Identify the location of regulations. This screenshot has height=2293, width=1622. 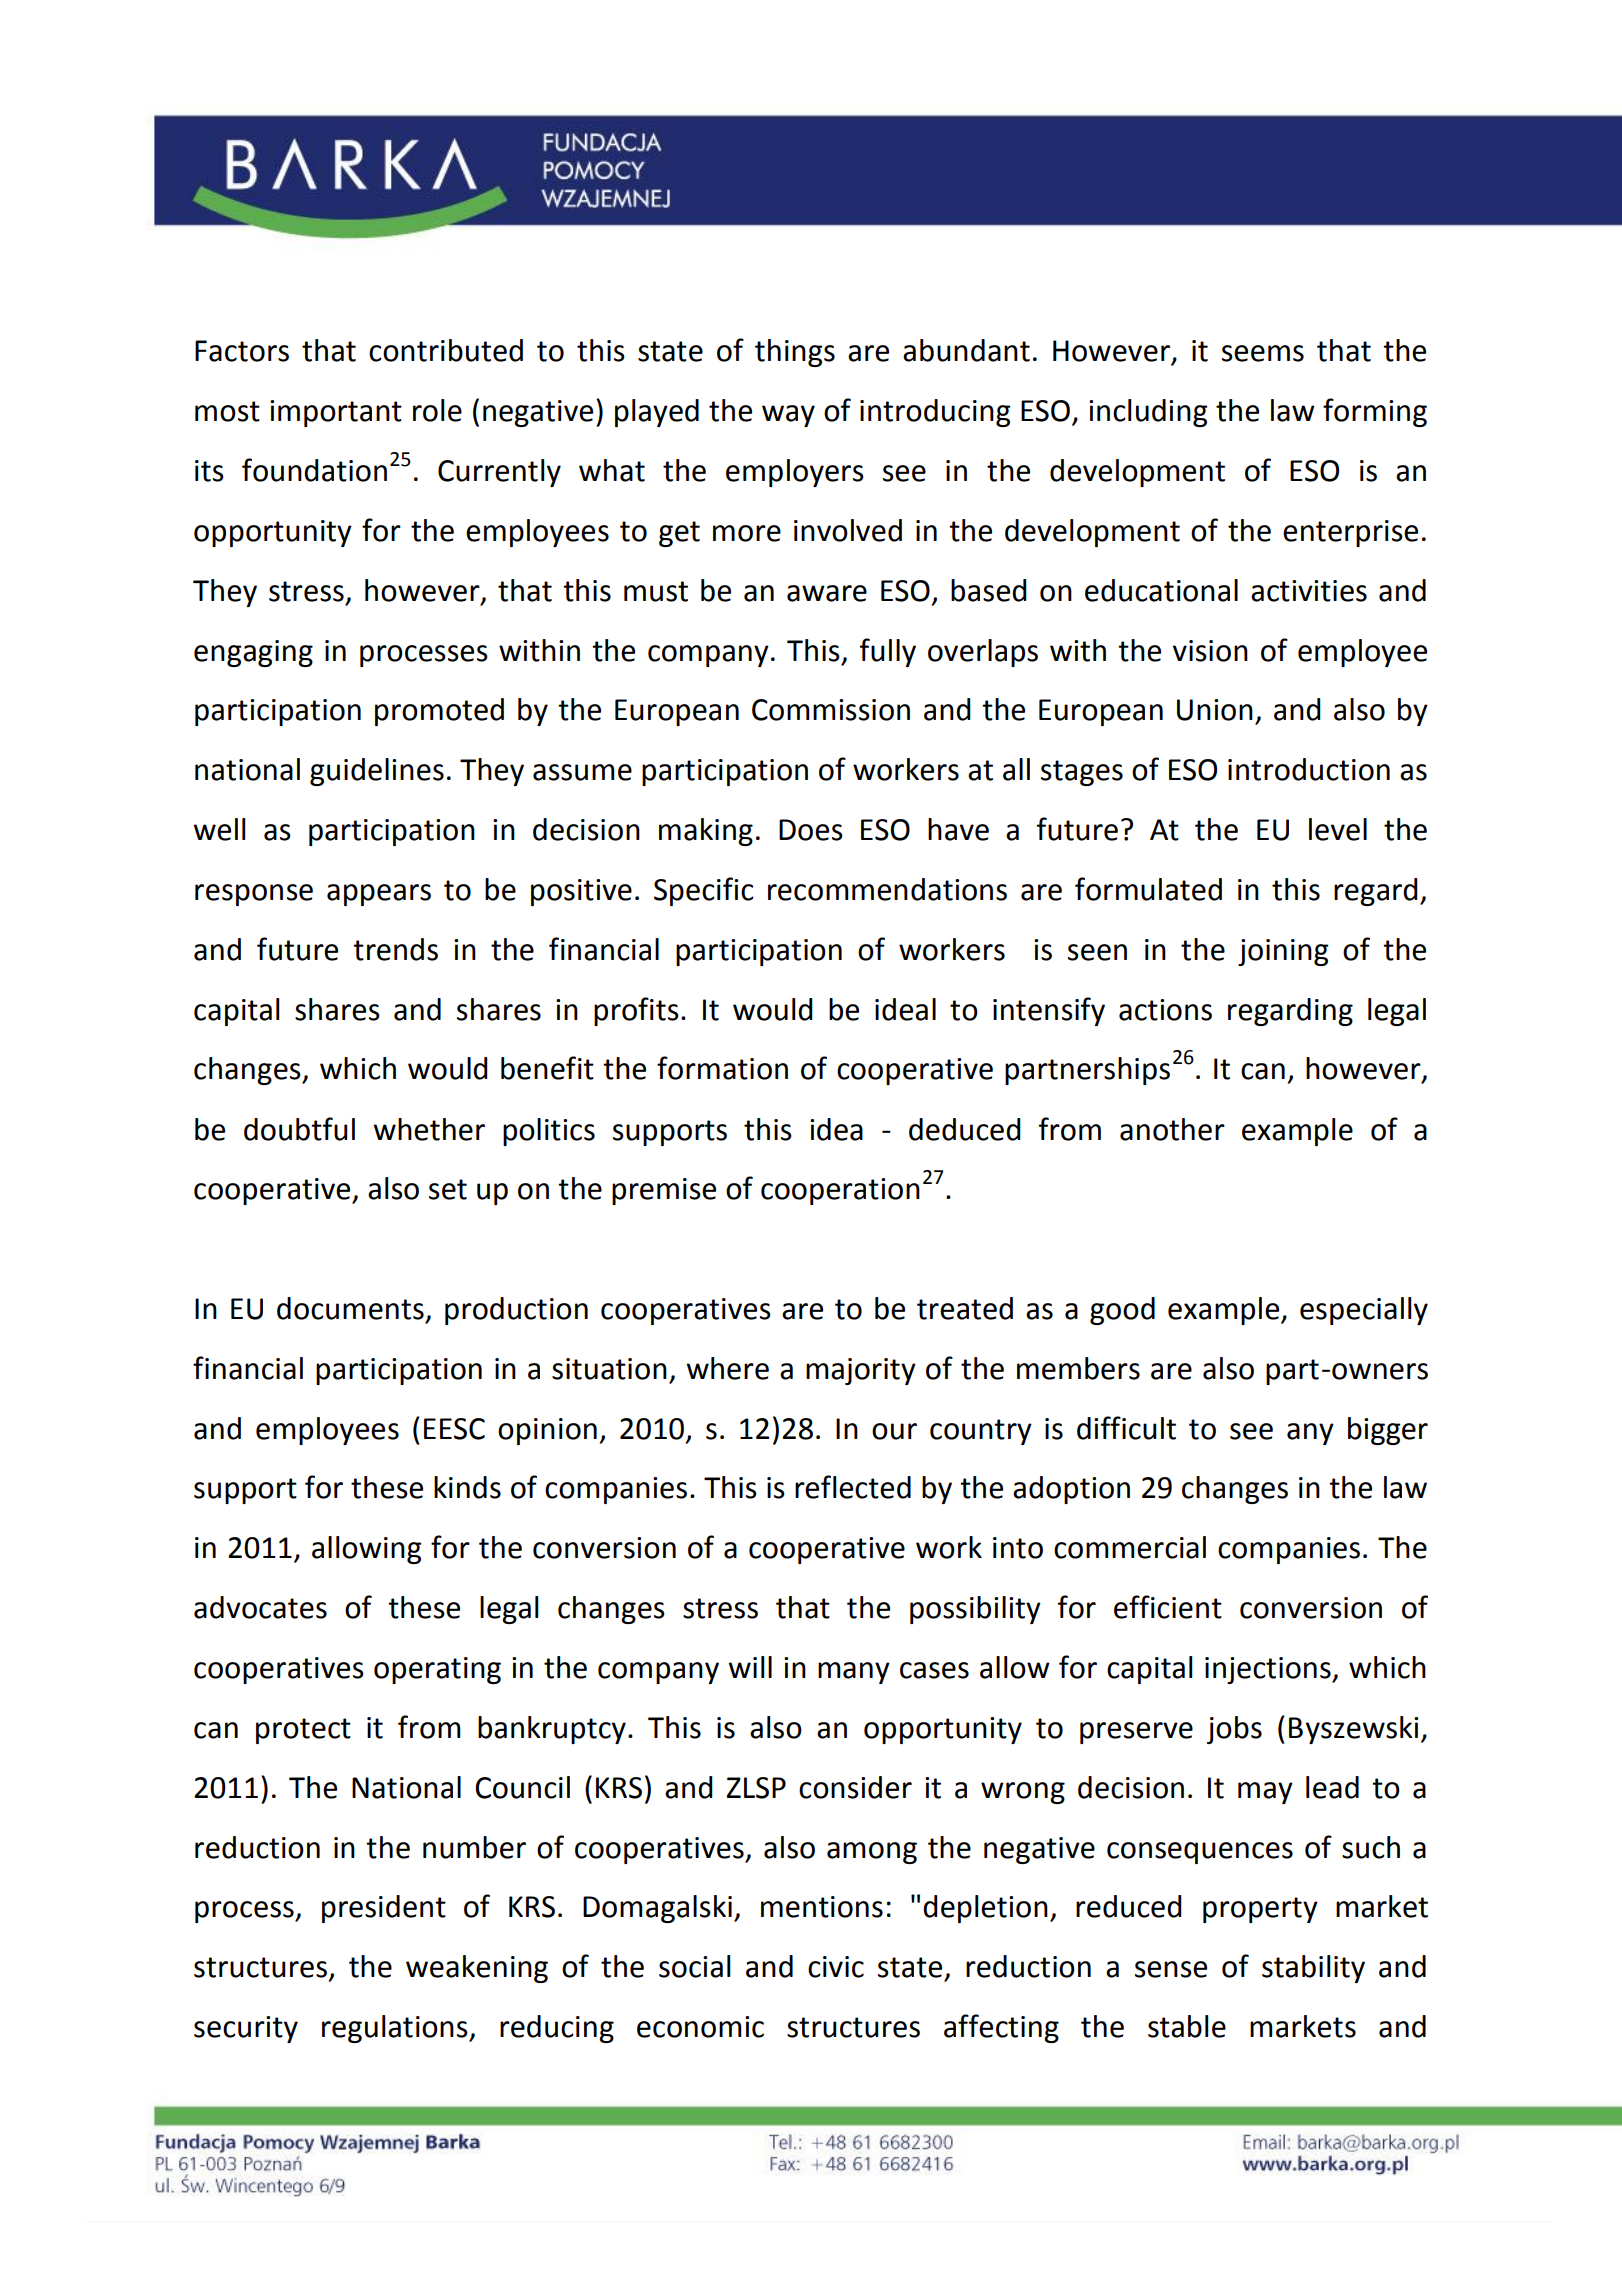
(396, 2029).
